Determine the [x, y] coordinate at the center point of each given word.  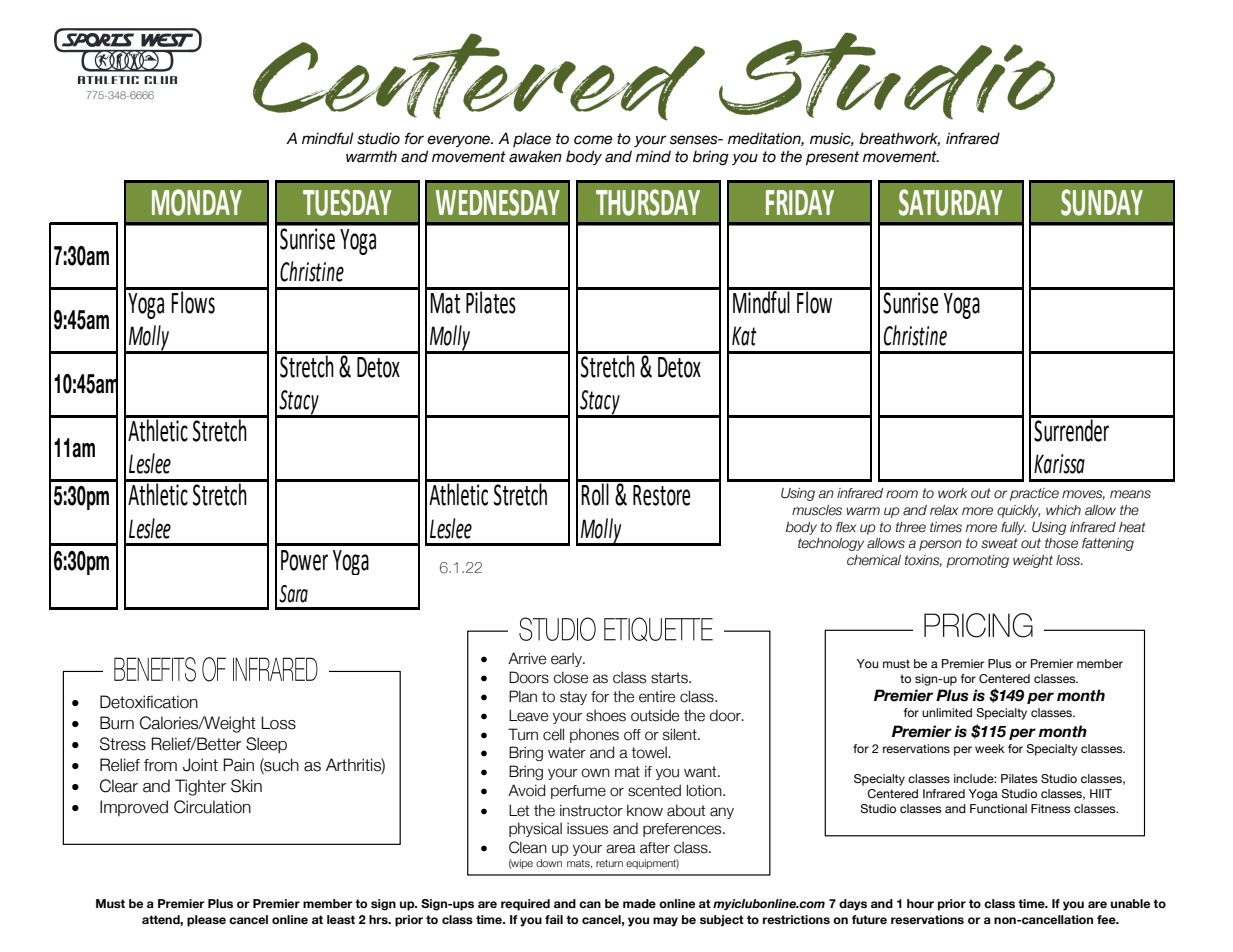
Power [304, 560]
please [206, 921]
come [593, 140]
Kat [744, 336]
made [639, 903]
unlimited [947, 712]
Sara [293, 594]
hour [920, 903]
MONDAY [197, 202]
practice [1034, 494]
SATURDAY [950, 202]
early [567, 660]
